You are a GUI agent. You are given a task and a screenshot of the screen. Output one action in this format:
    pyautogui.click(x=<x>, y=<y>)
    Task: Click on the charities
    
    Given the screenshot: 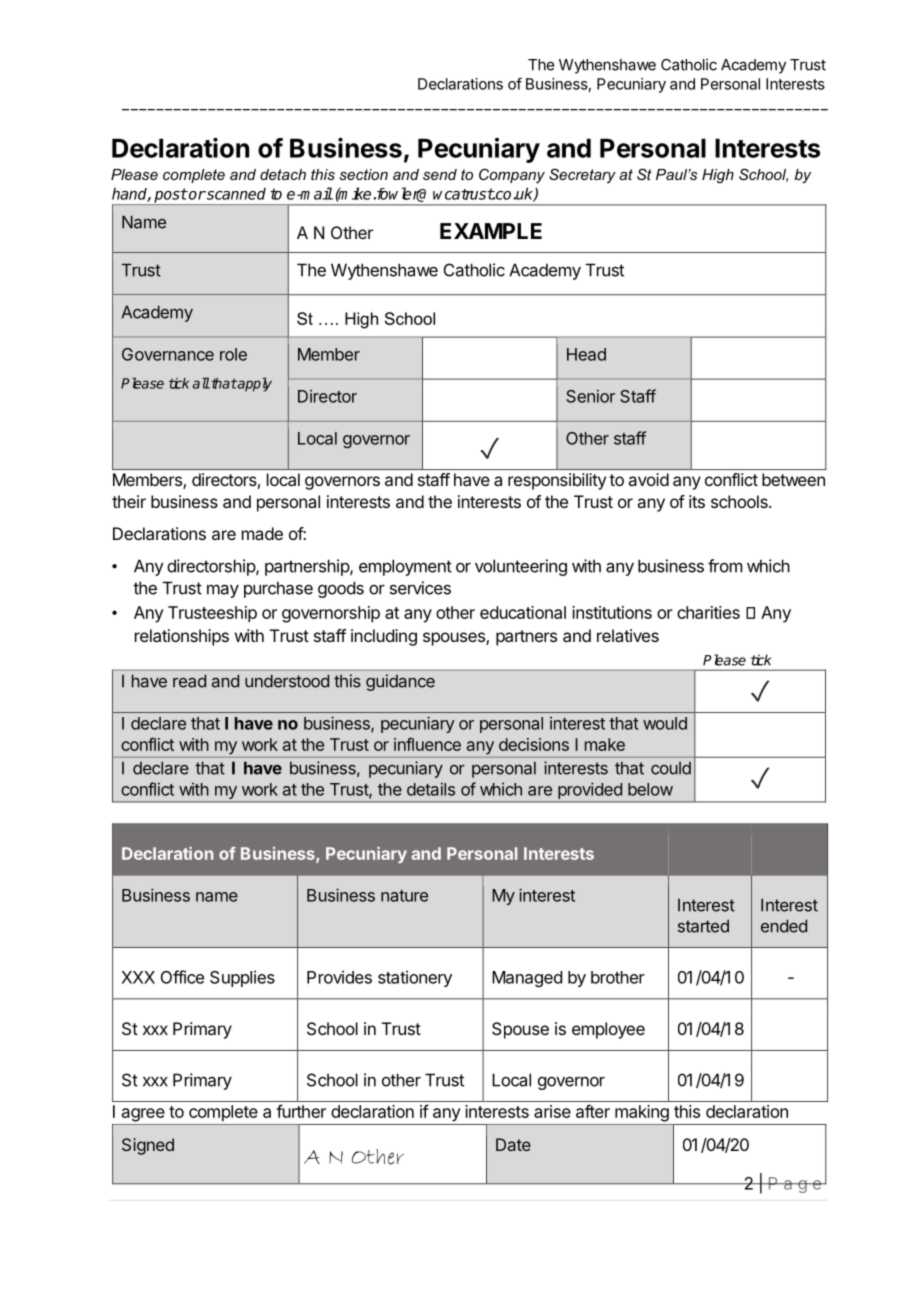 What is the action you would take?
    pyautogui.click(x=708, y=612)
